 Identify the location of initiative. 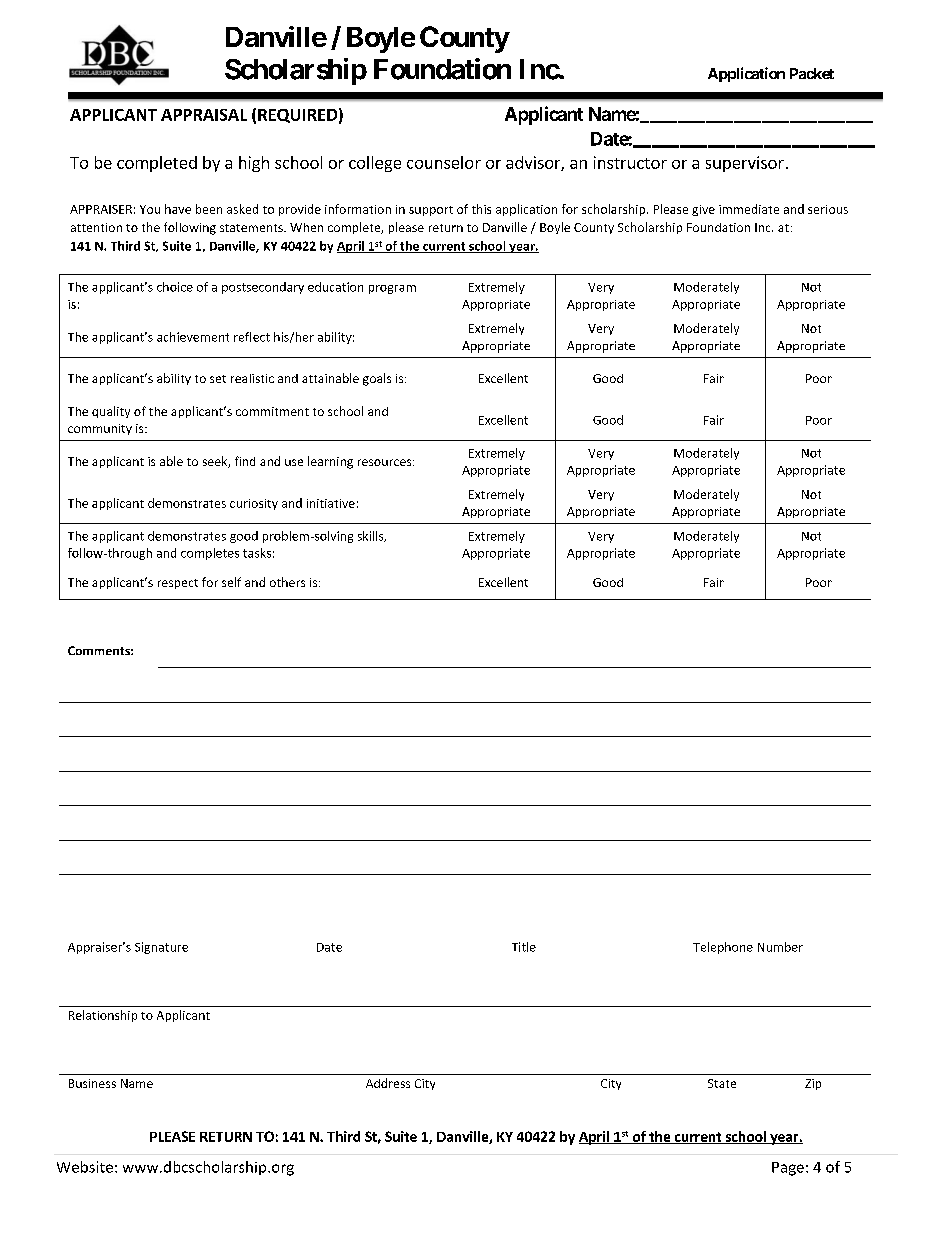
(331, 503).
